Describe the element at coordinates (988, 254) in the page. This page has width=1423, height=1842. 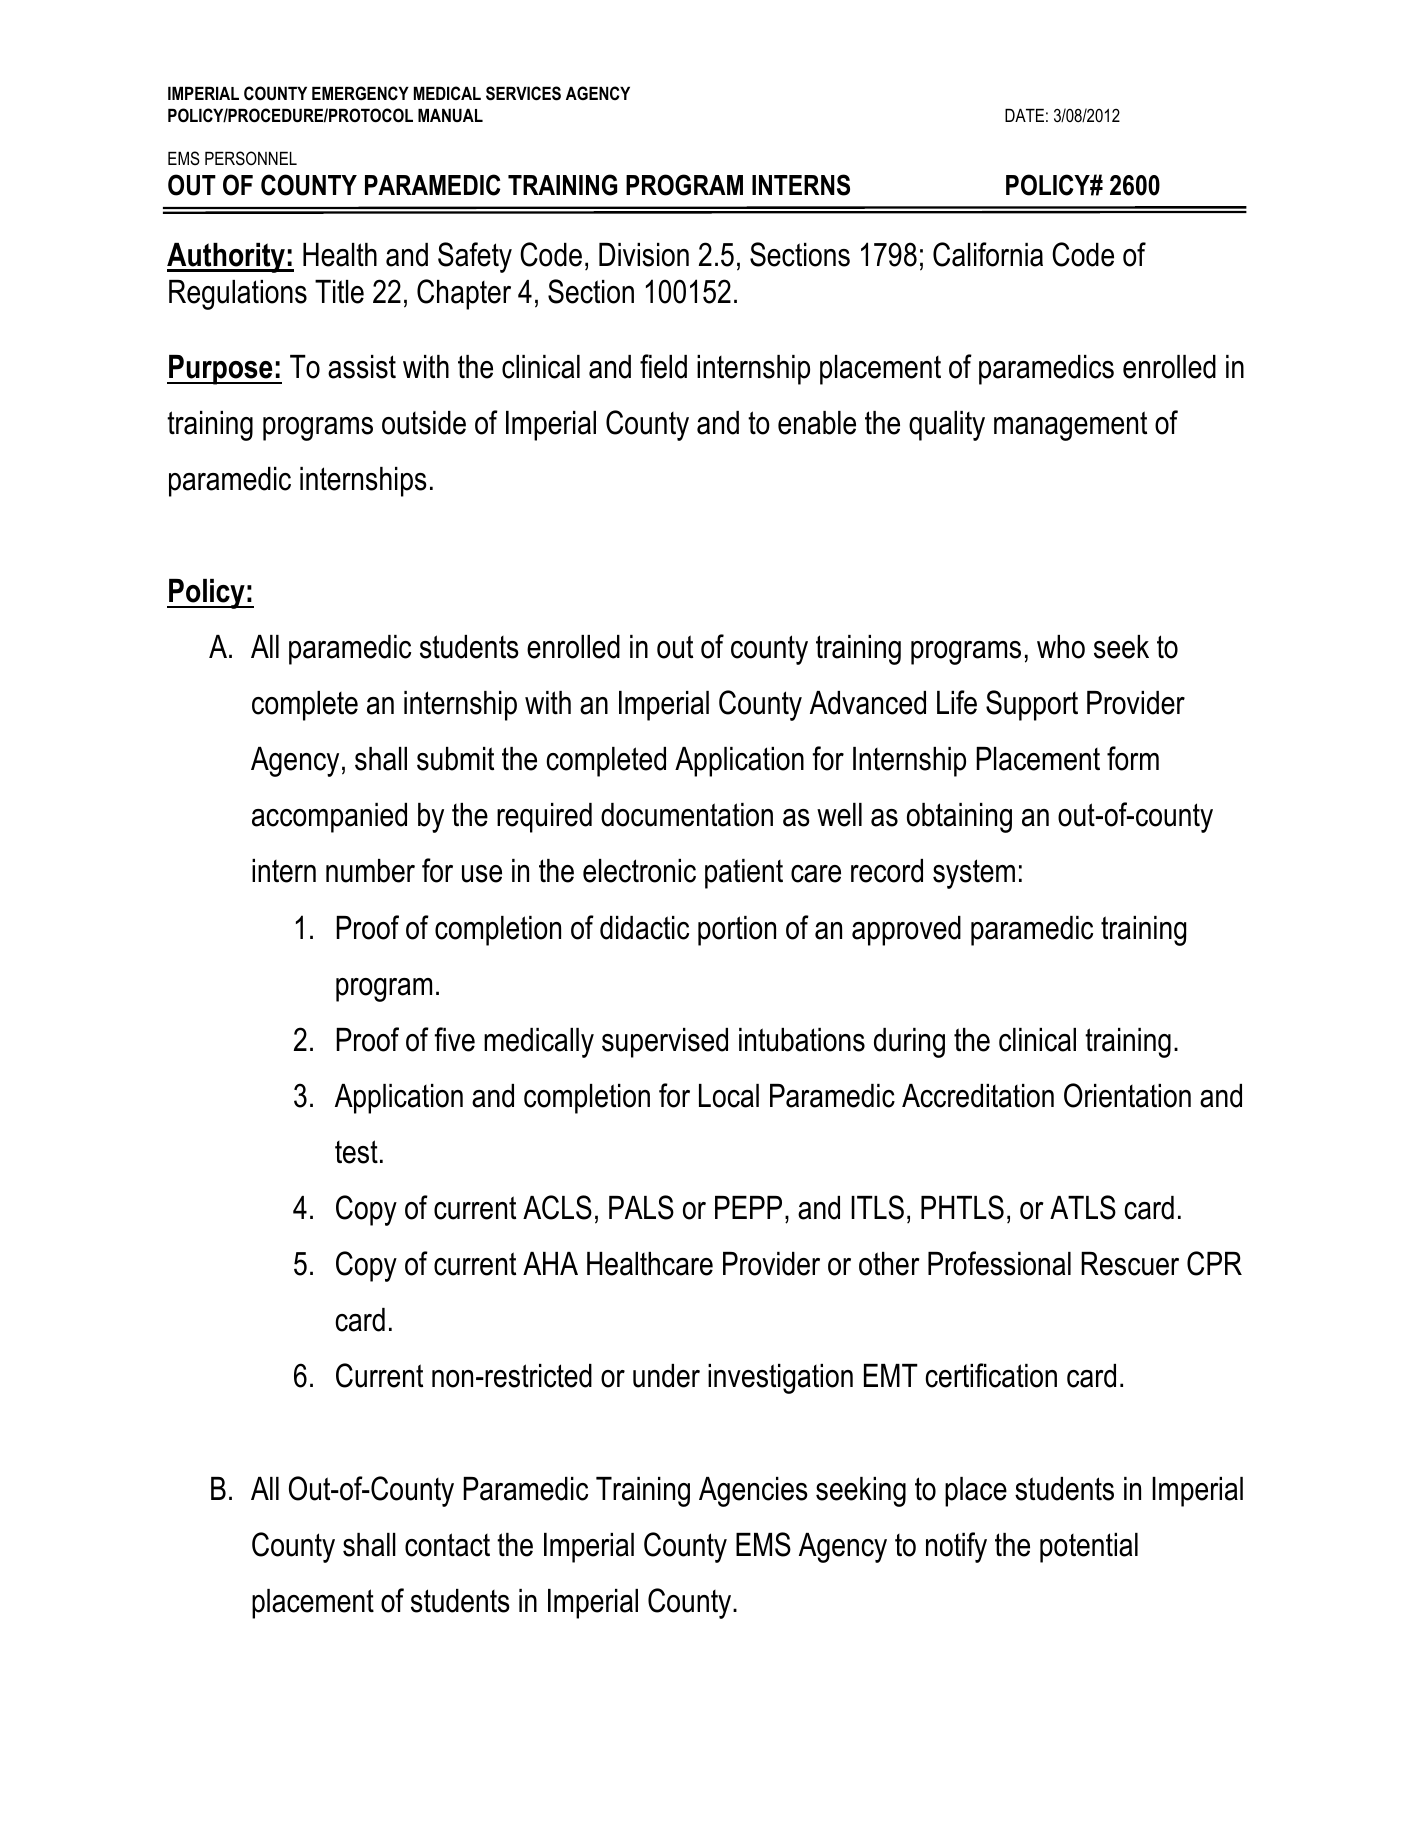
I see `California` at that location.
